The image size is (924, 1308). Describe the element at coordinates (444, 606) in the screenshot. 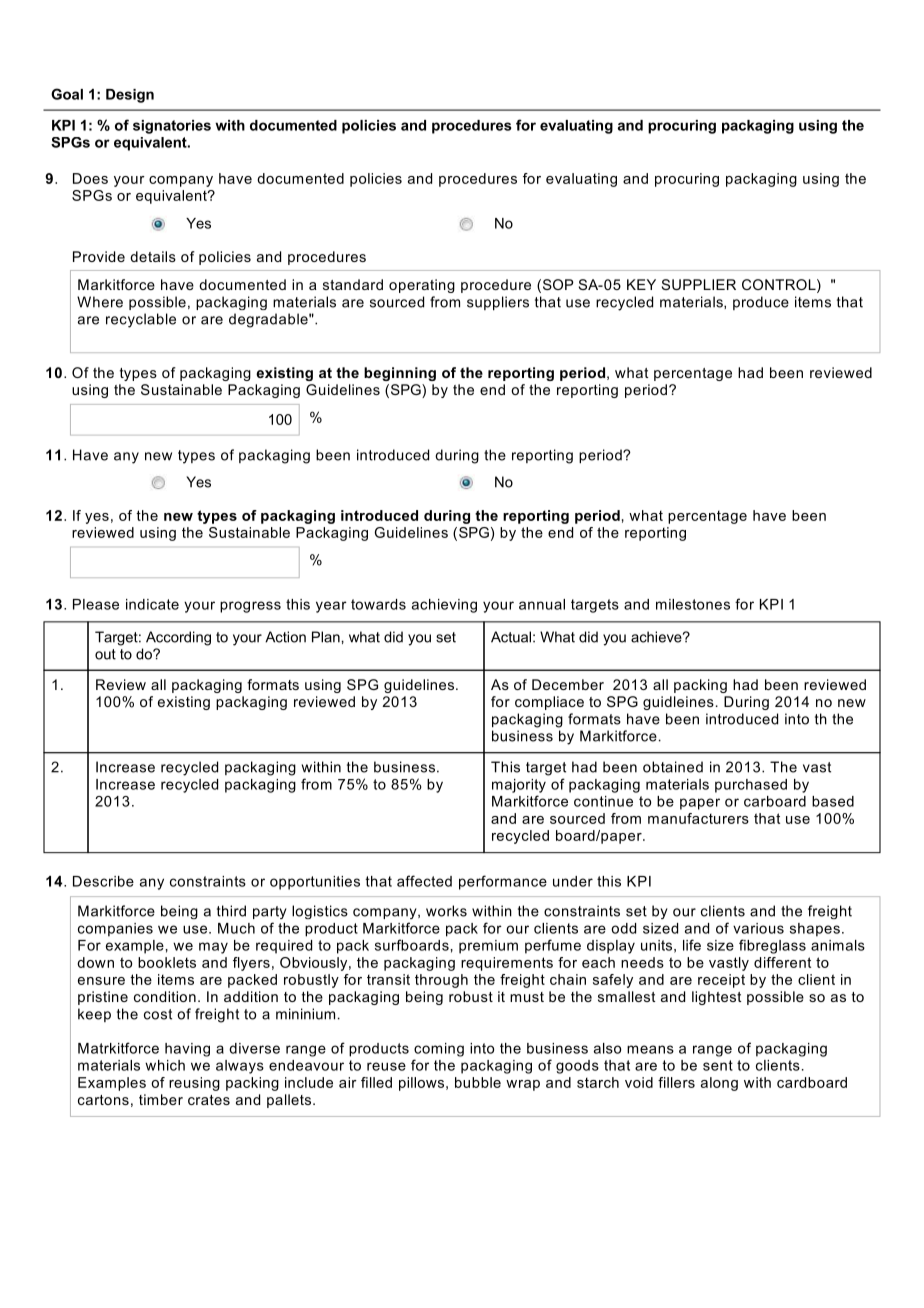

I see `achieving` at that location.
